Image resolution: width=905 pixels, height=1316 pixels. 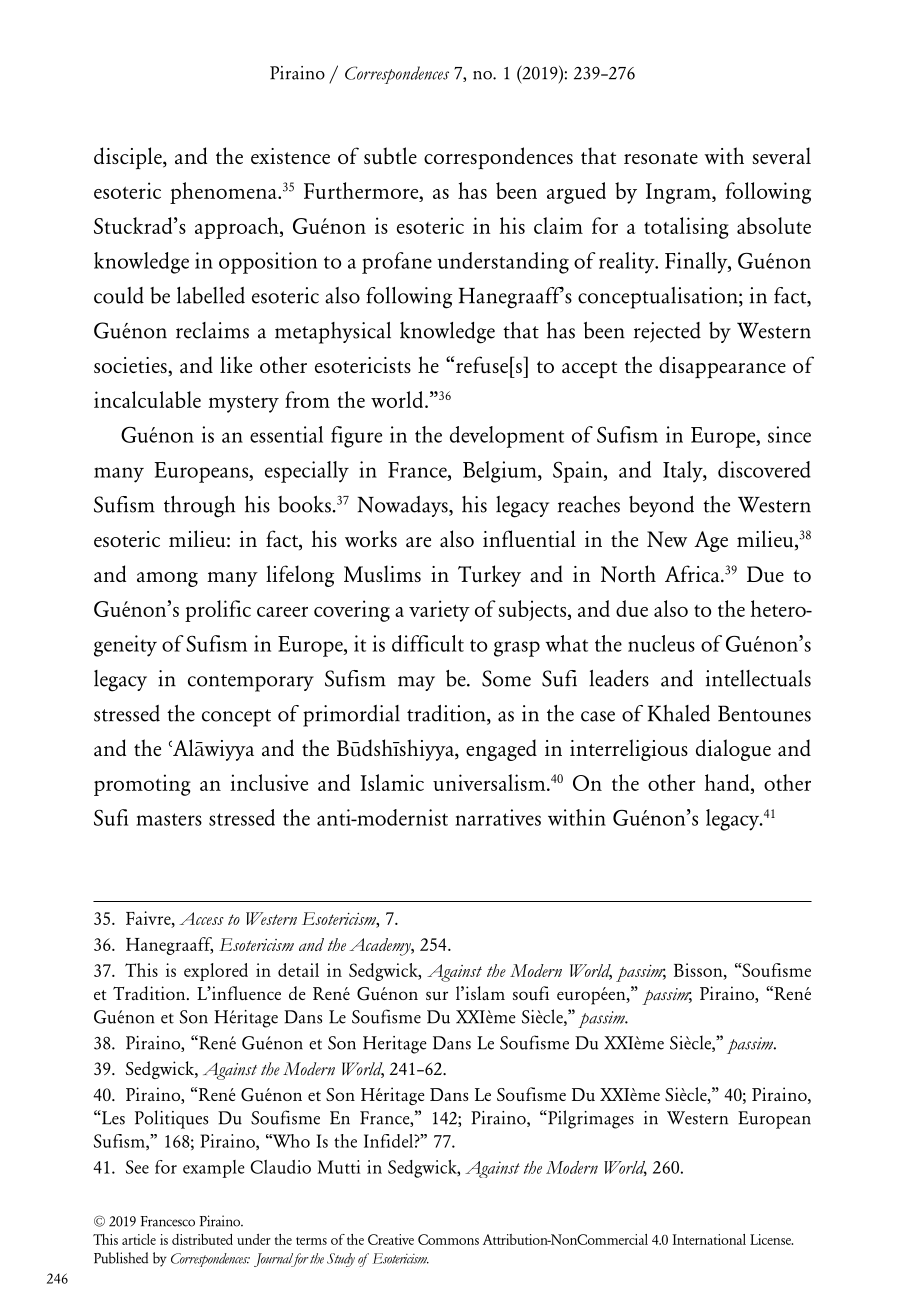 I want to click on distributed, so click(x=202, y=1239).
